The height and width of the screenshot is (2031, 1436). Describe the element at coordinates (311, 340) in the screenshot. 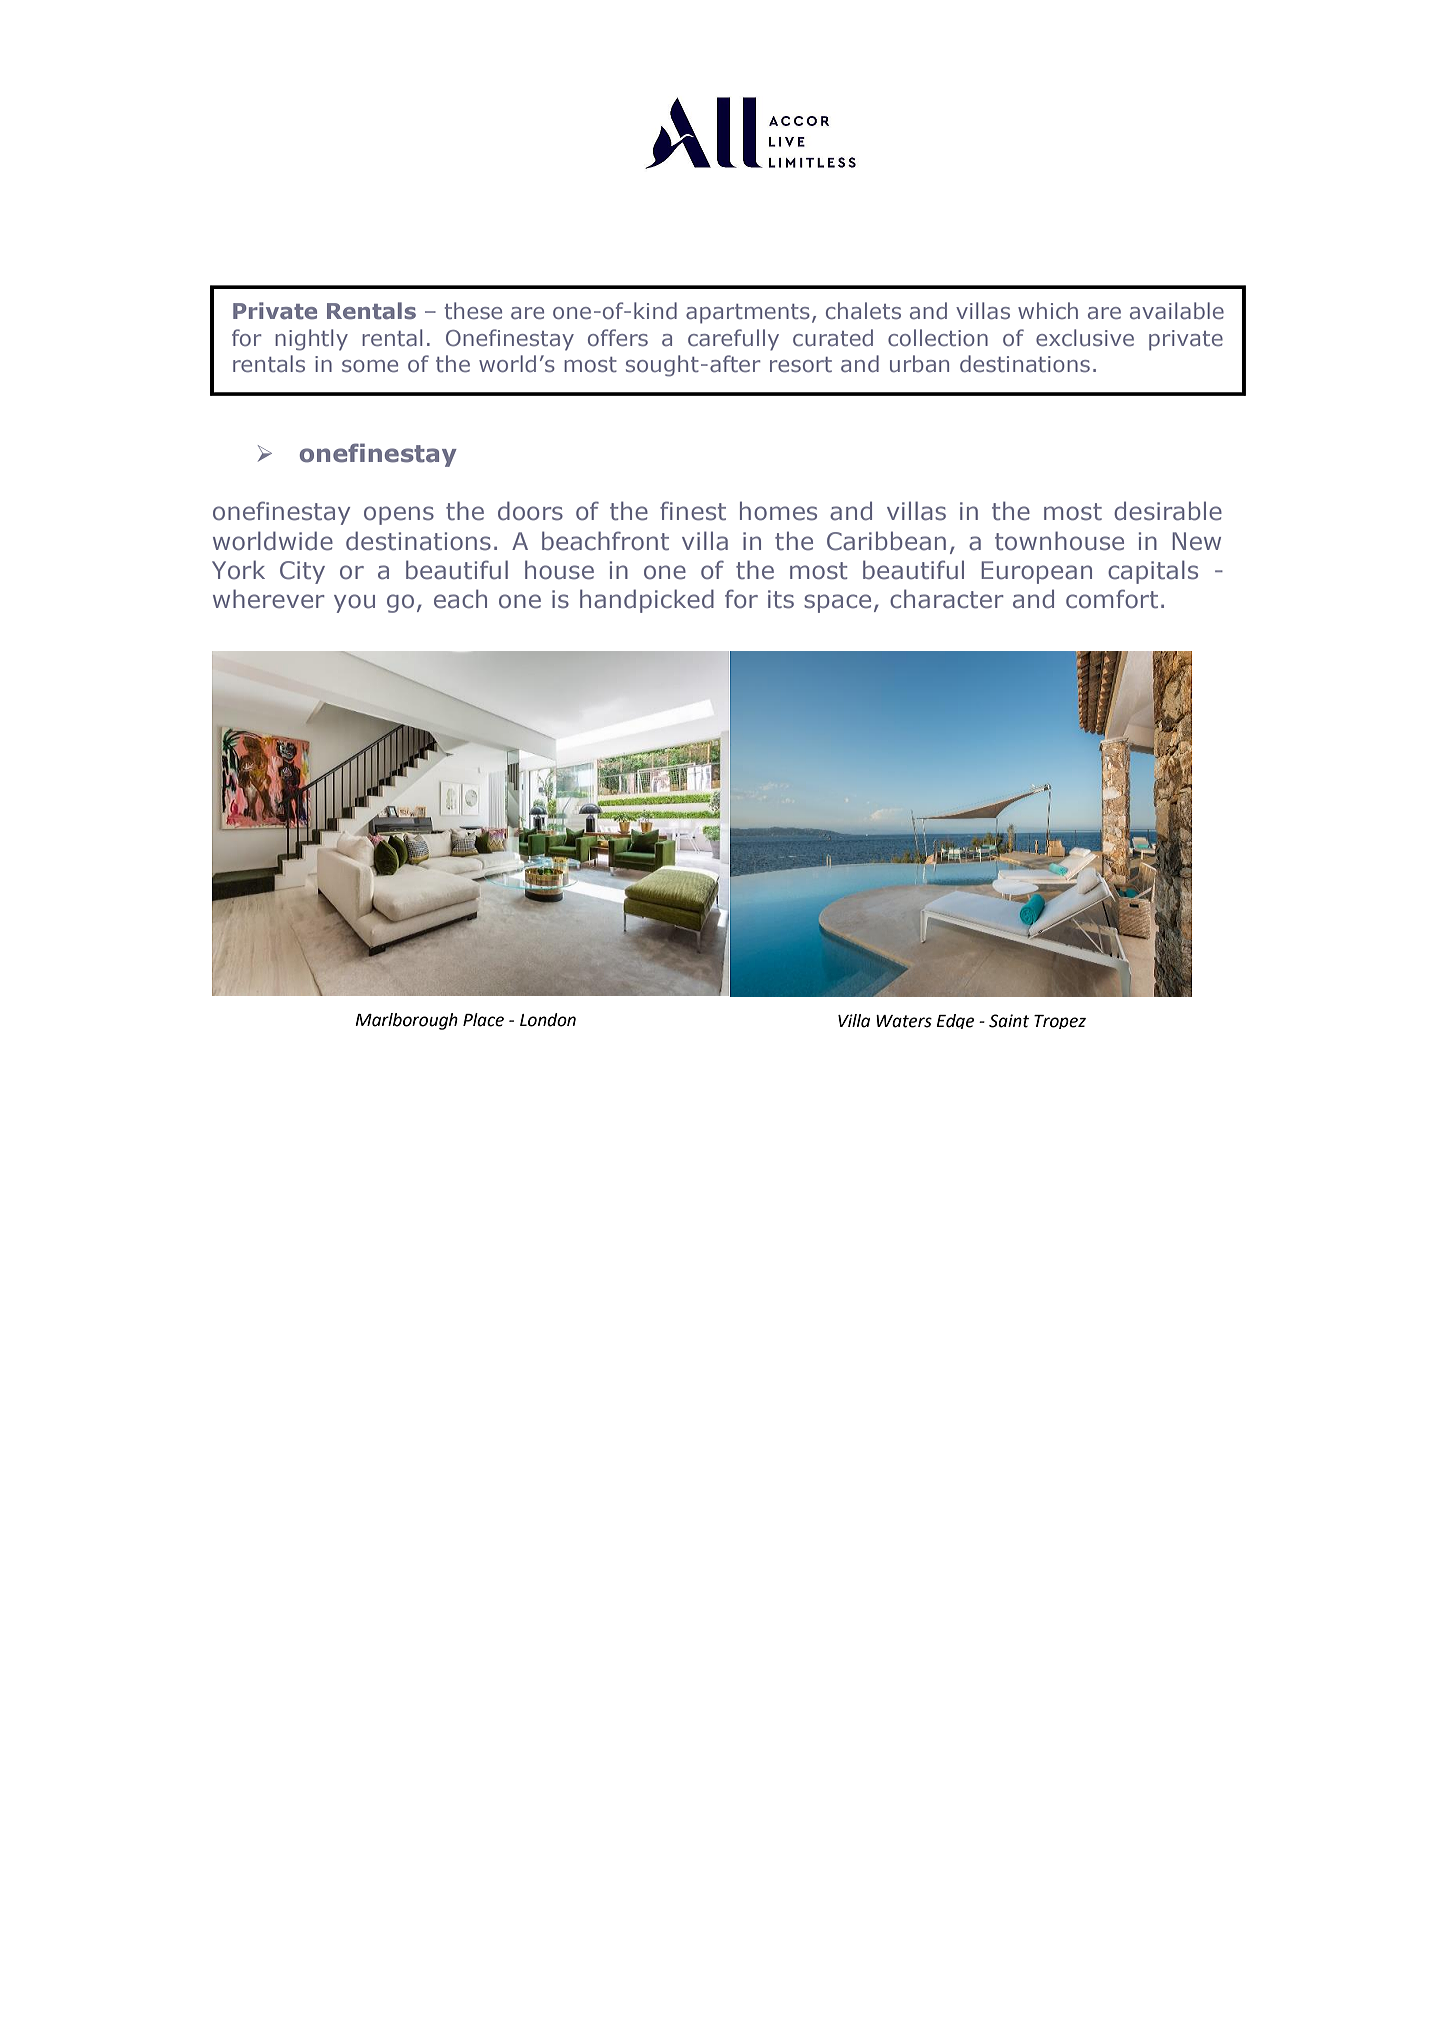

I see `nightly` at that location.
